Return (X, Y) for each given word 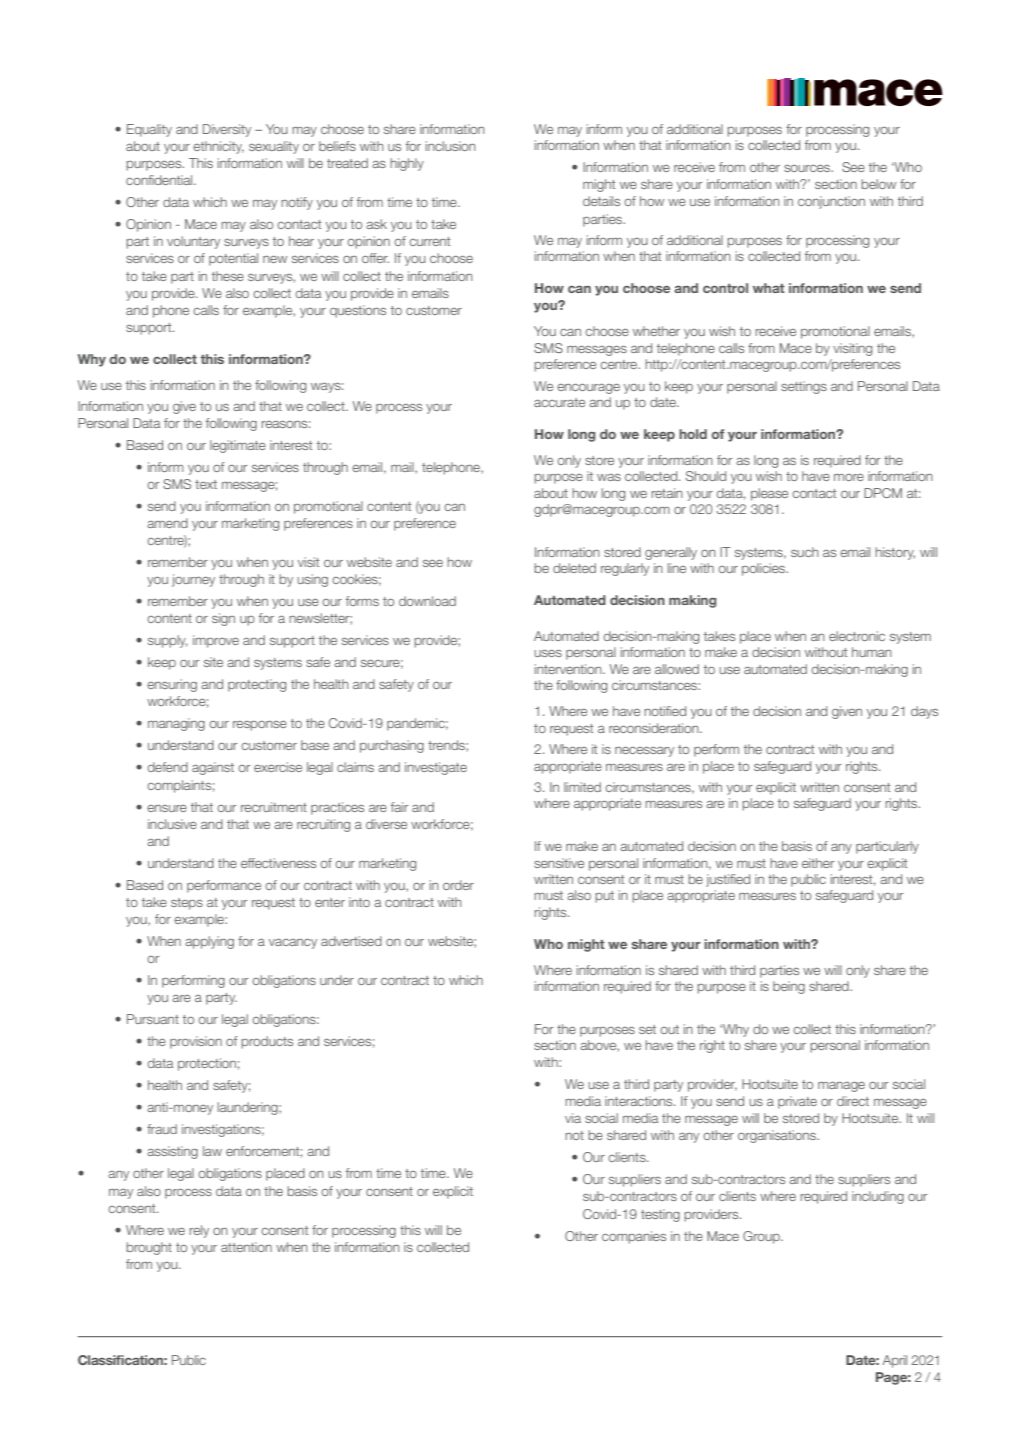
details (601, 201)
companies (634, 1237)
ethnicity (218, 147)
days (924, 712)
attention (246, 1247)
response (260, 726)
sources (808, 168)
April (894, 1361)
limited (582, 787)
